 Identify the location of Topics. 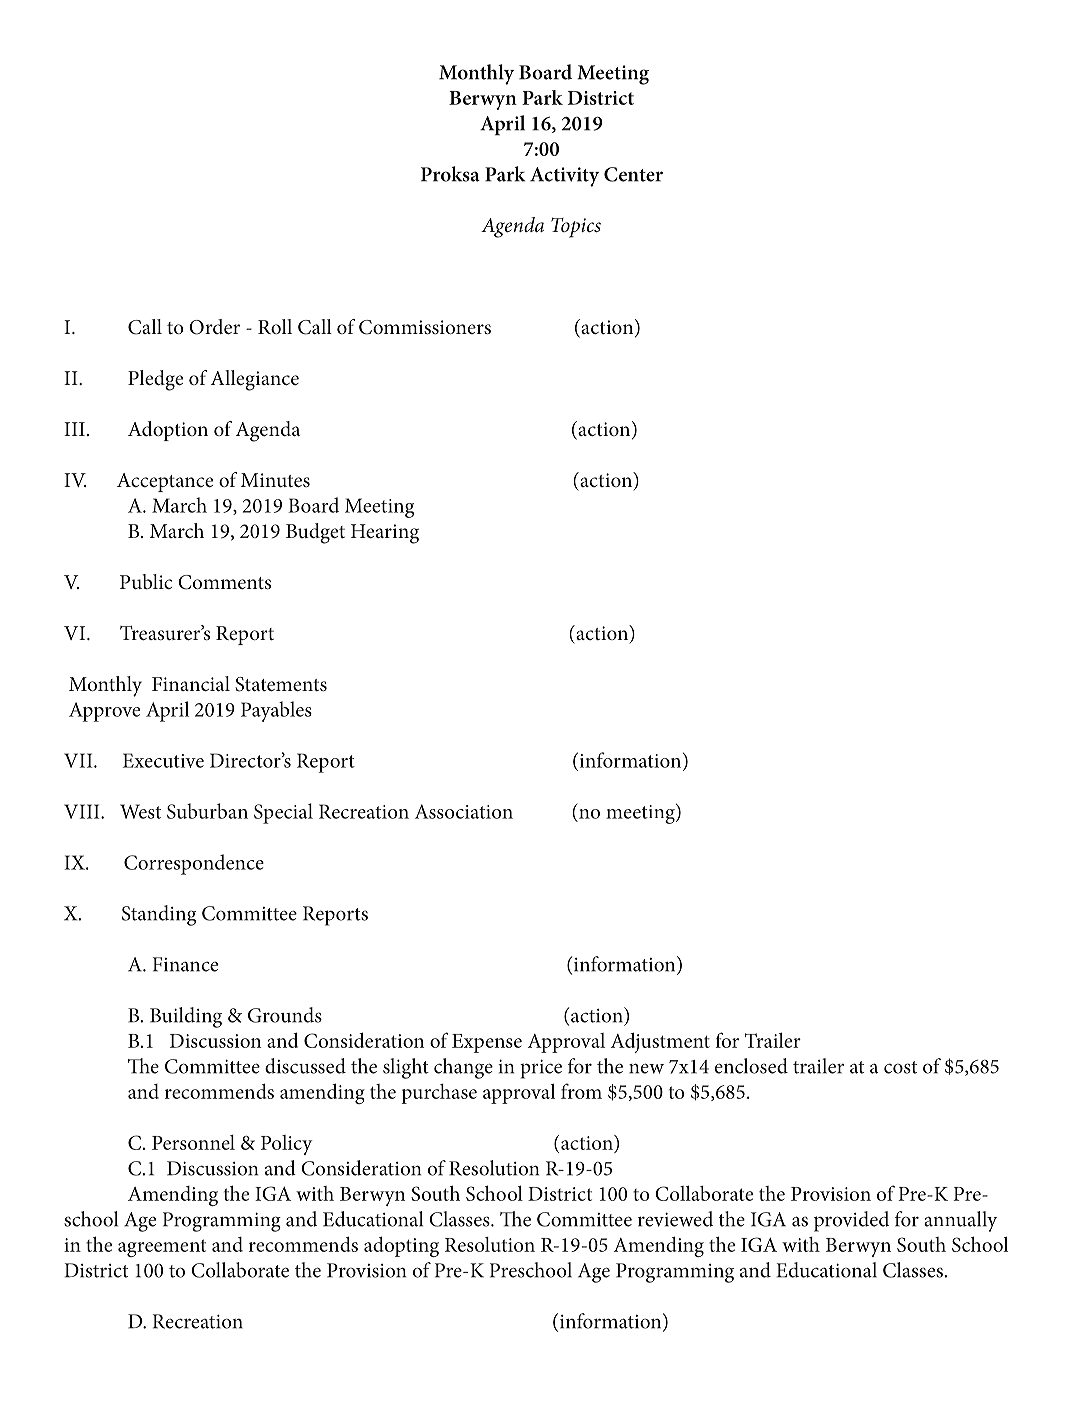
(576, 228).
